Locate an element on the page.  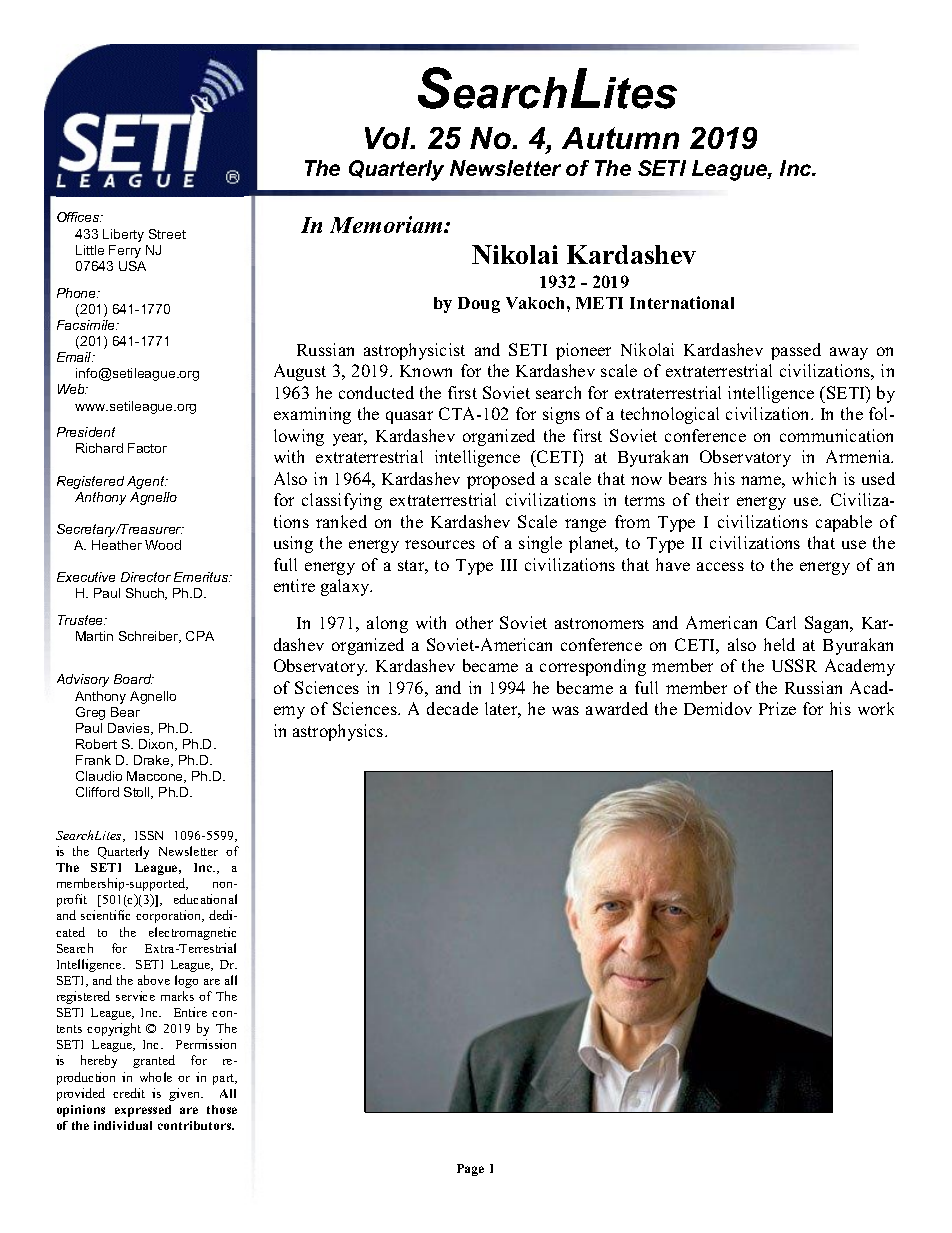
Vol is located at coordinates (389, 138).
